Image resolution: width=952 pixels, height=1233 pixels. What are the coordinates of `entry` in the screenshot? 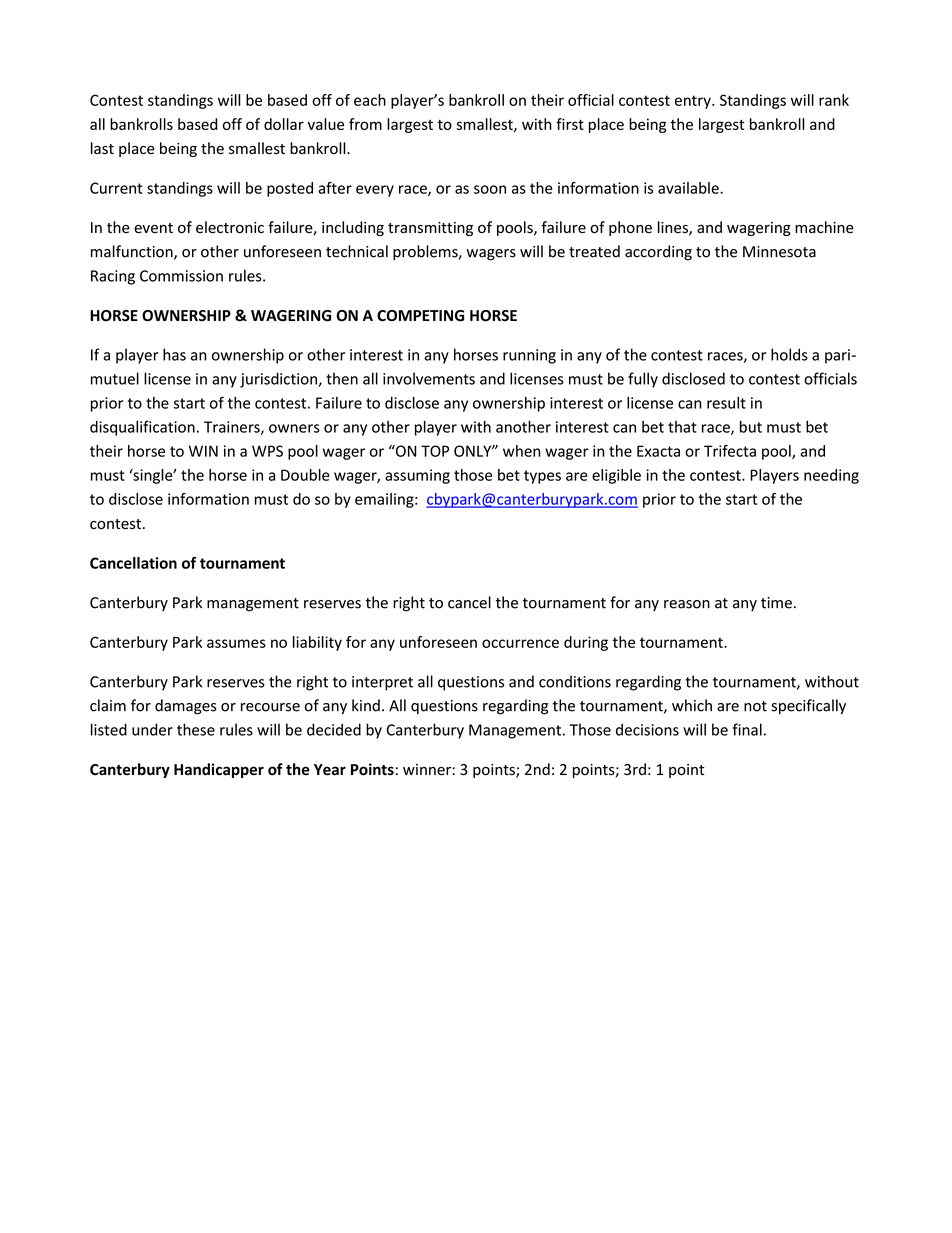 It's located at (694, 102).
